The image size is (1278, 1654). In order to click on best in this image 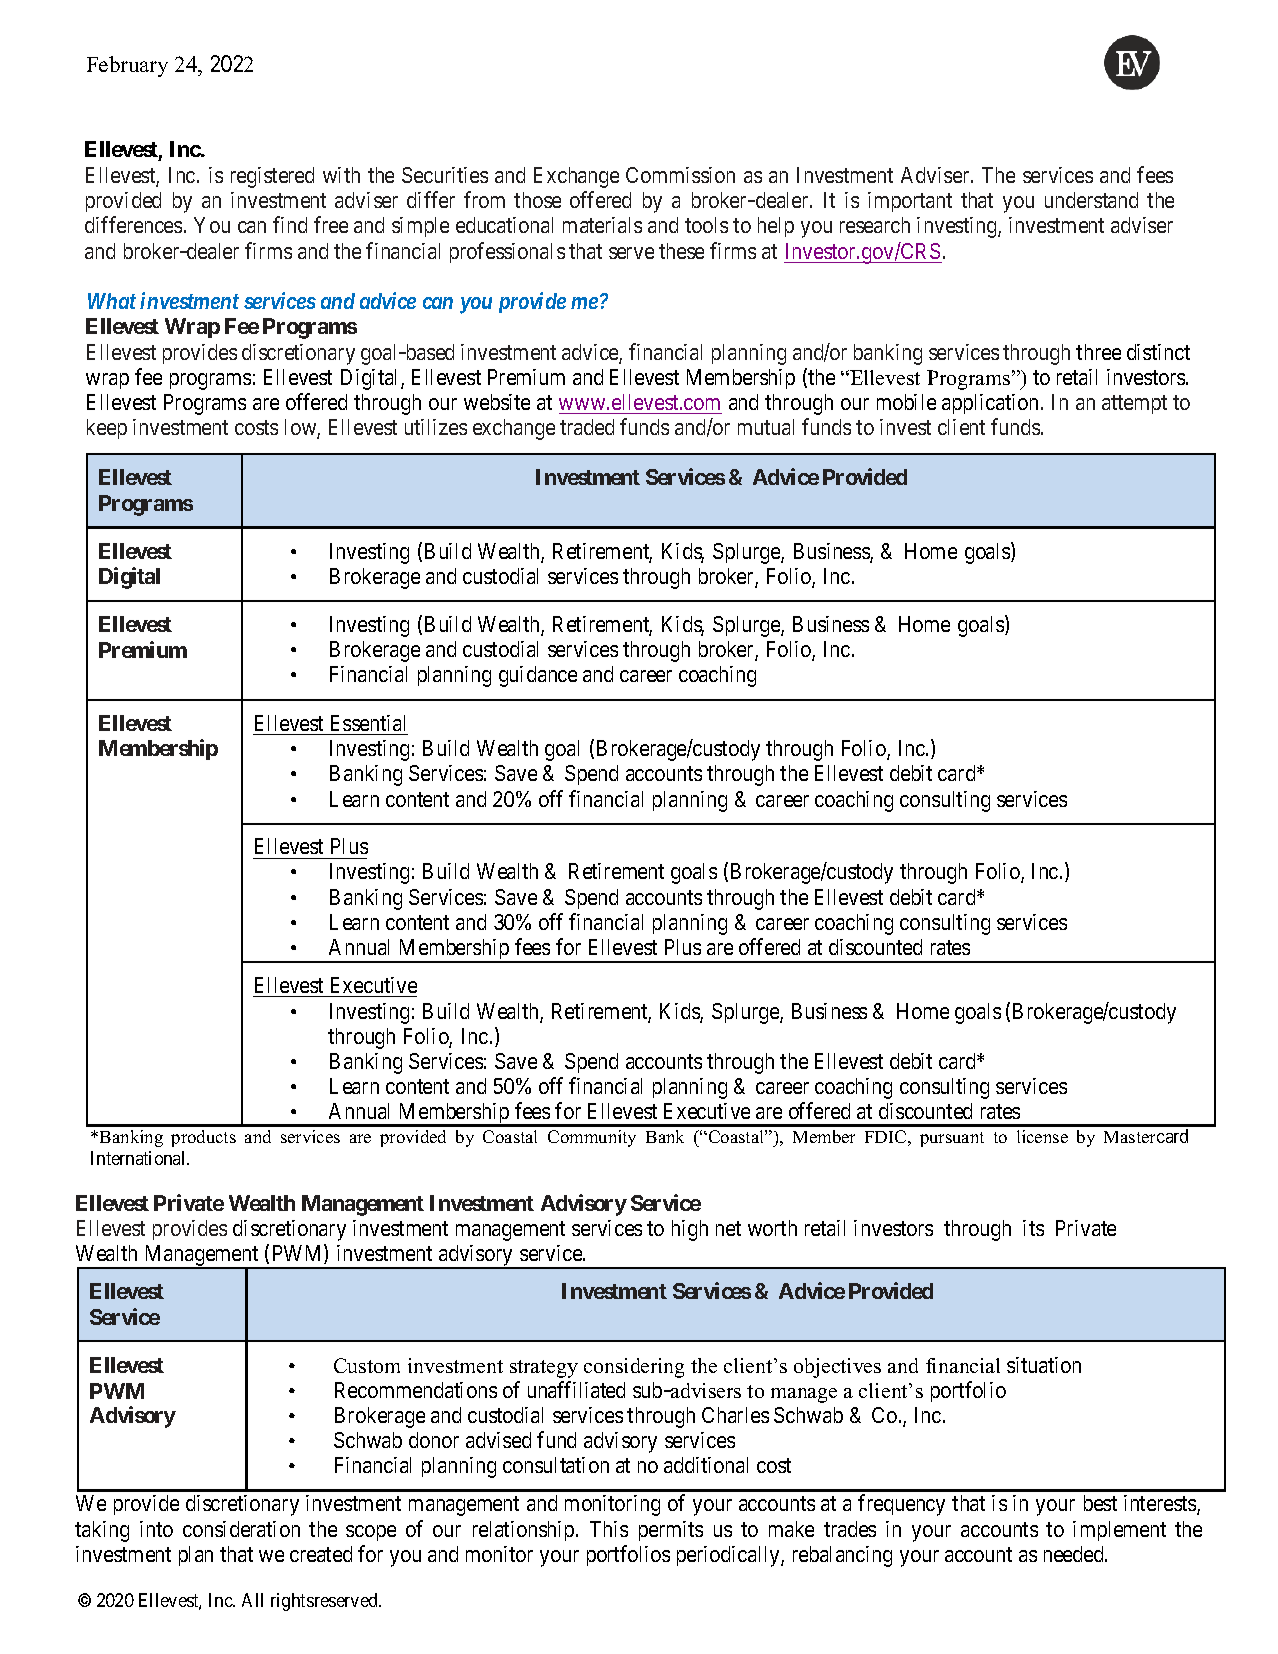, I will do `click(1100, 1503)`.
